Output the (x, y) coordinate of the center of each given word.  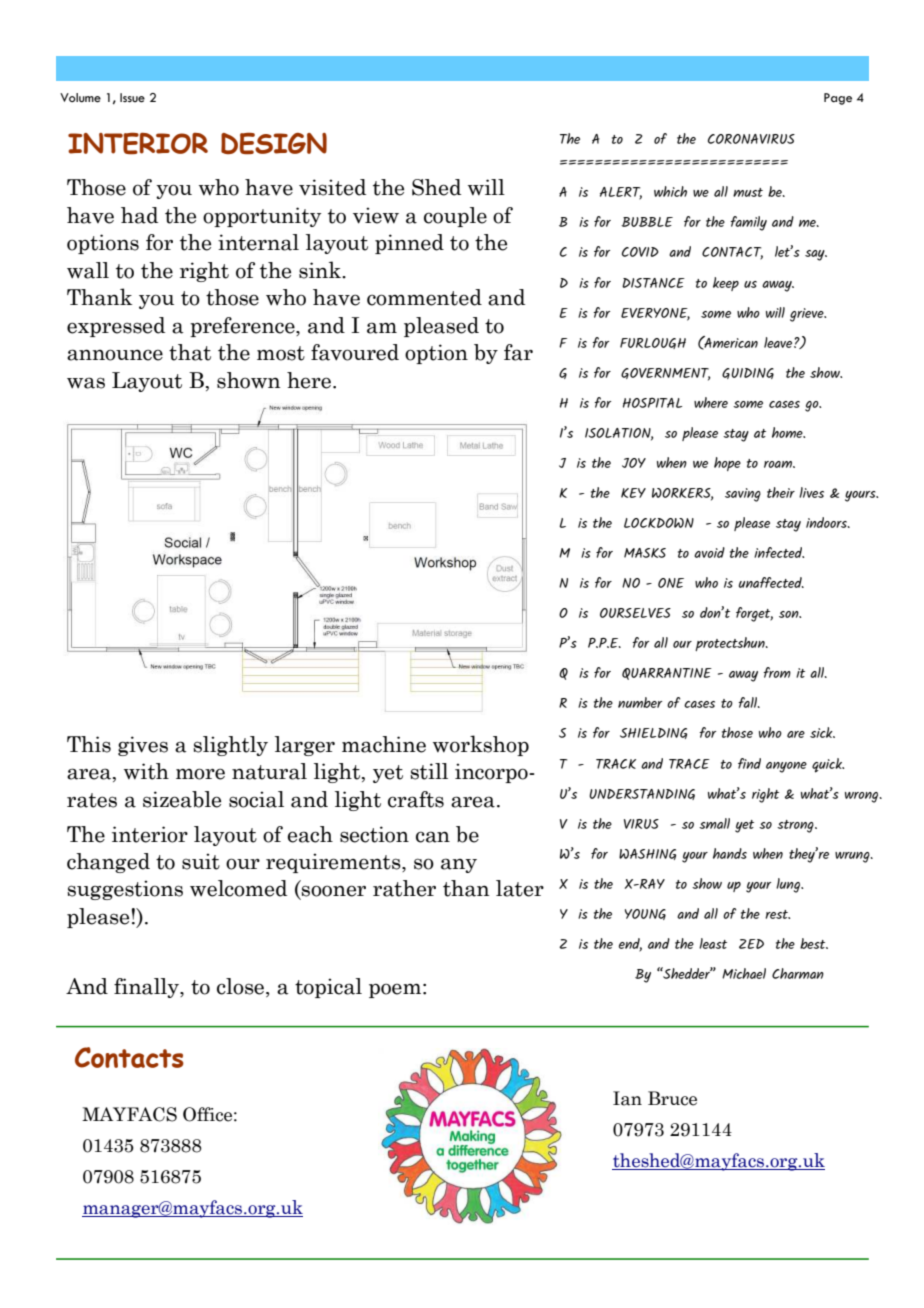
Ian (627, 1098)
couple (455, 217)
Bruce (672, 1098)
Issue (132, 98)
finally (147, 988)
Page (838, 99)
